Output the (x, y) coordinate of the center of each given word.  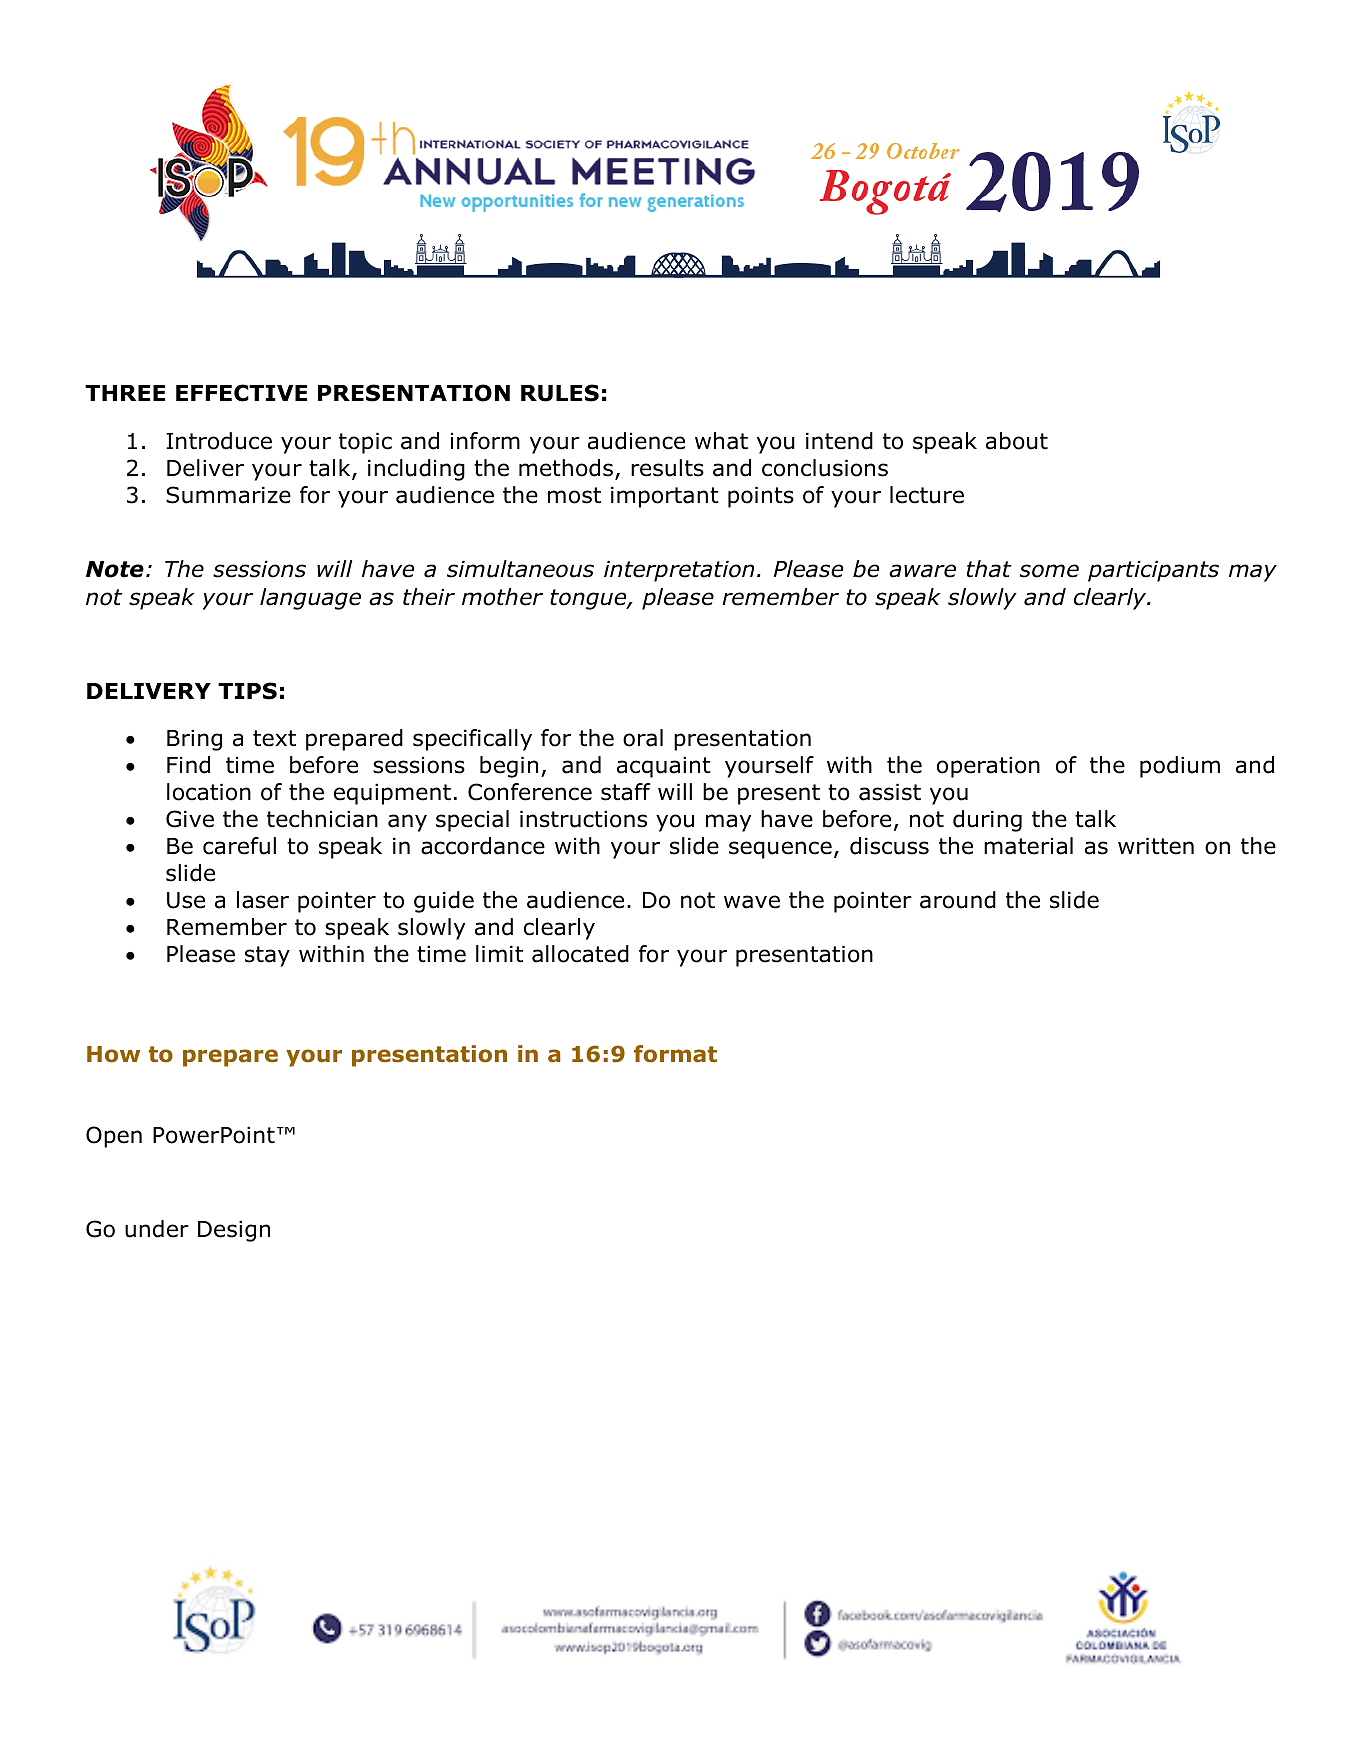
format (675, 1054)
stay (267, 956)
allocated (580, 954)
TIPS (247, 691)
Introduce (219, 441)
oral (643, 738)
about (1017, 441)
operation (988, 767)
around (958, 900)
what (721, 441)
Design (234, 1231)
